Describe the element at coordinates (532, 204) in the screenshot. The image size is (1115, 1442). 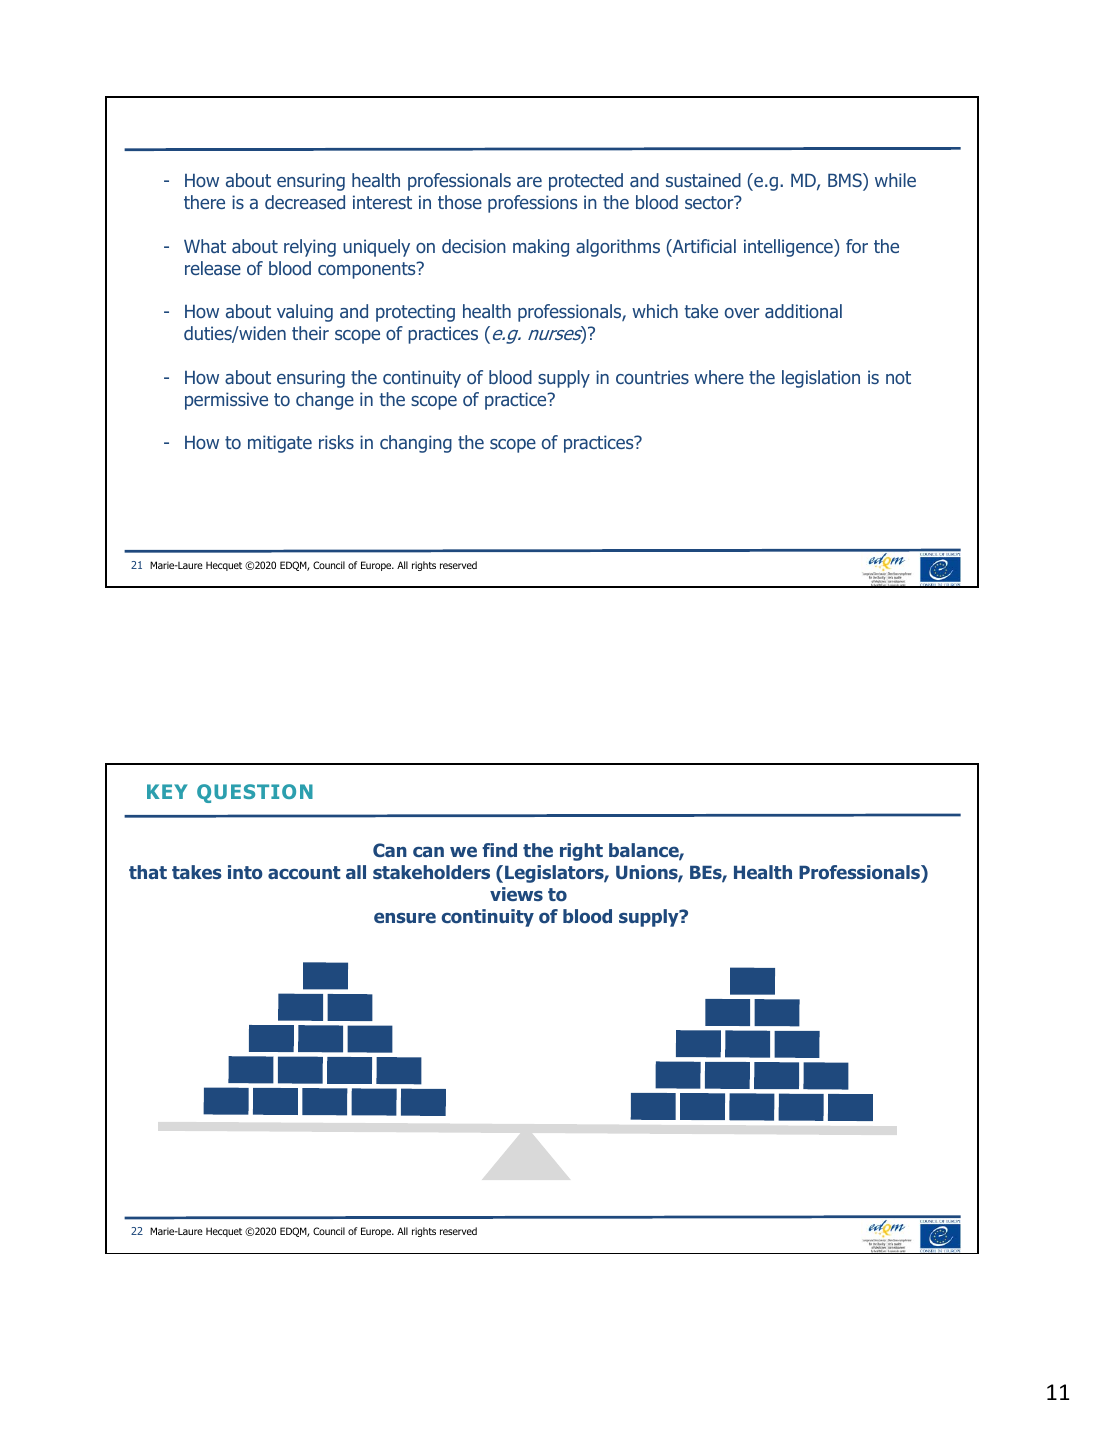
I see `professions` at that location.
